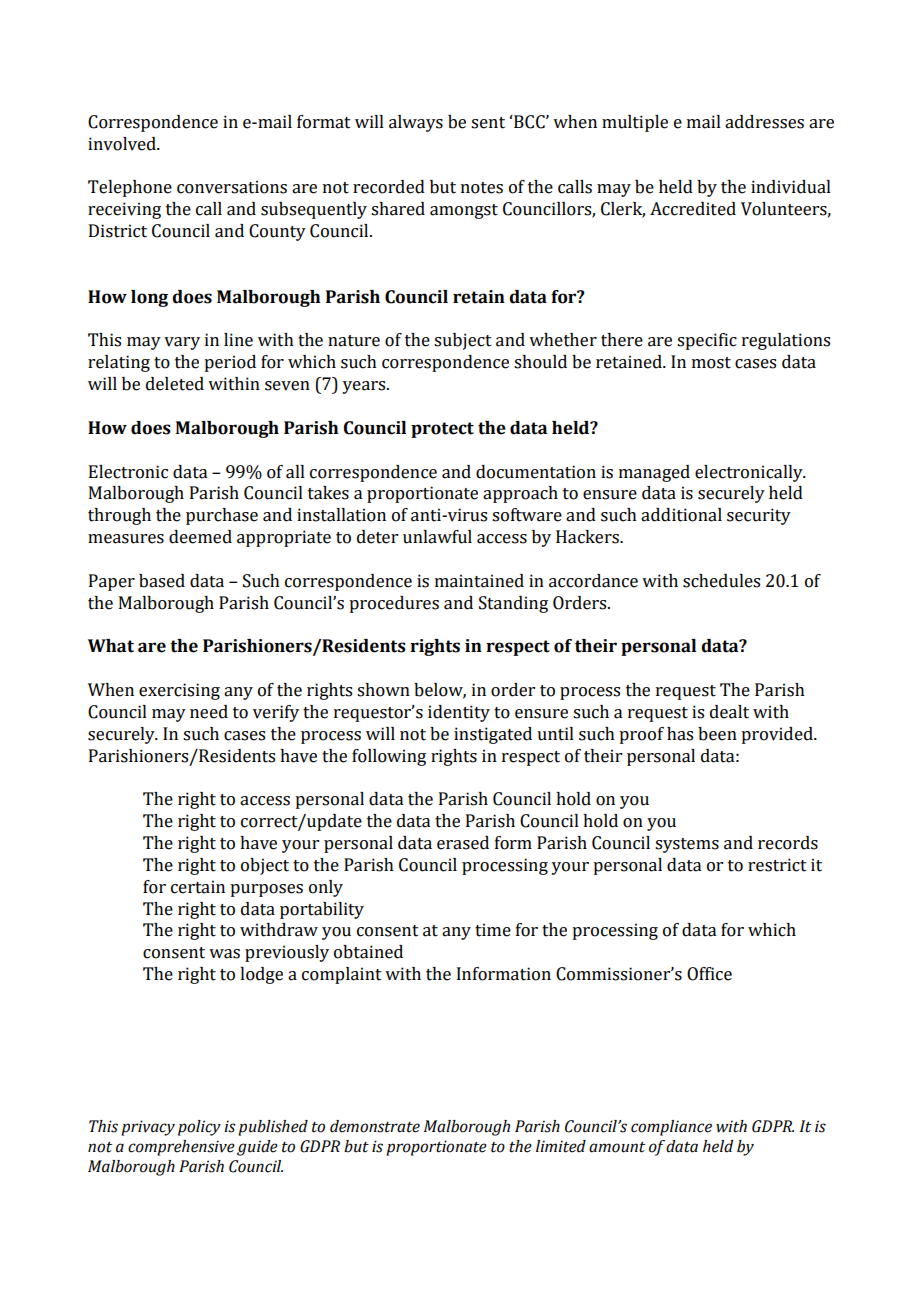  Describe the element at coordinates (463, 843) in the screenshot. I see `erased` at that location.
